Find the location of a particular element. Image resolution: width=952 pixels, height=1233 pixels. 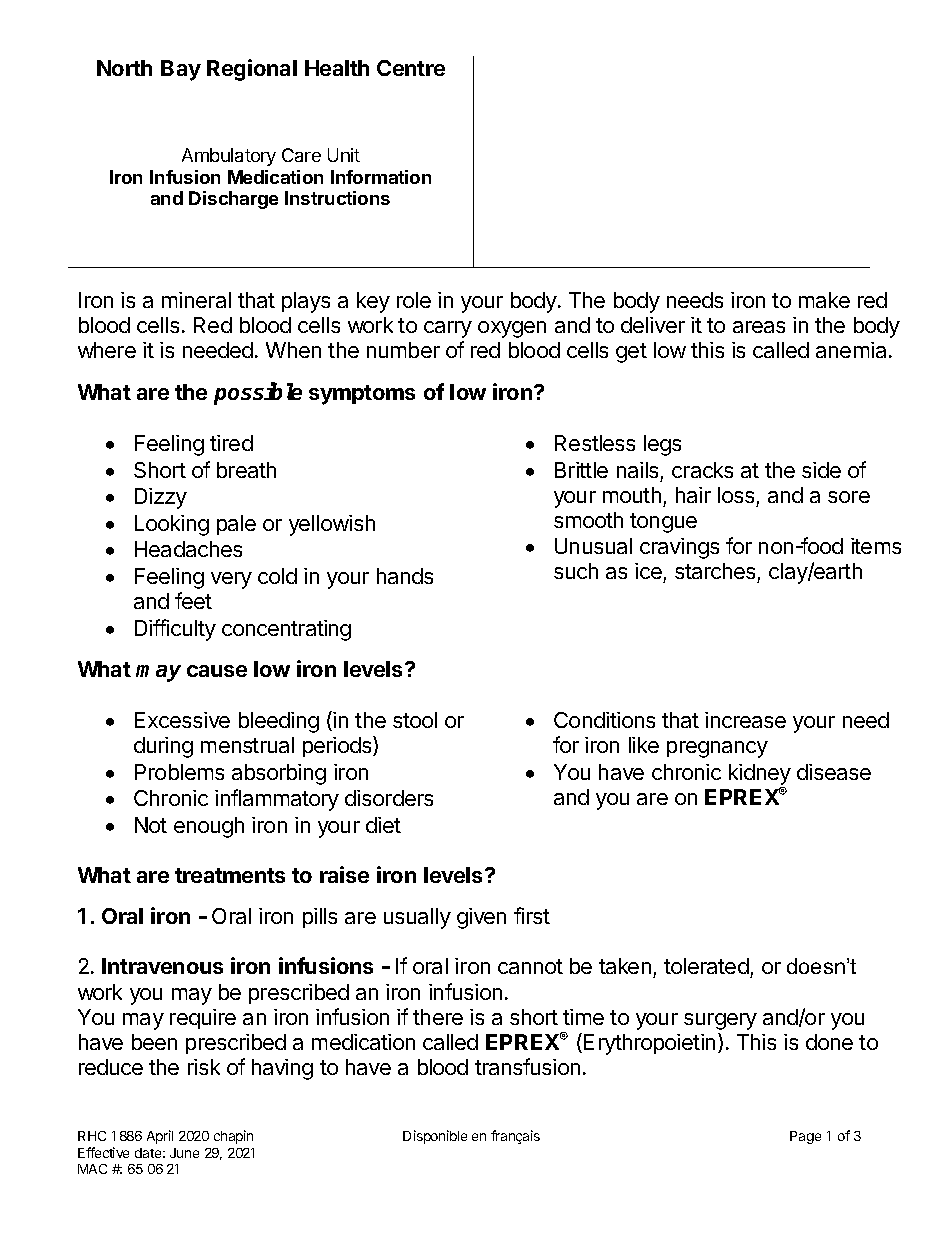

Centre is located at coordinates (411, 68).
